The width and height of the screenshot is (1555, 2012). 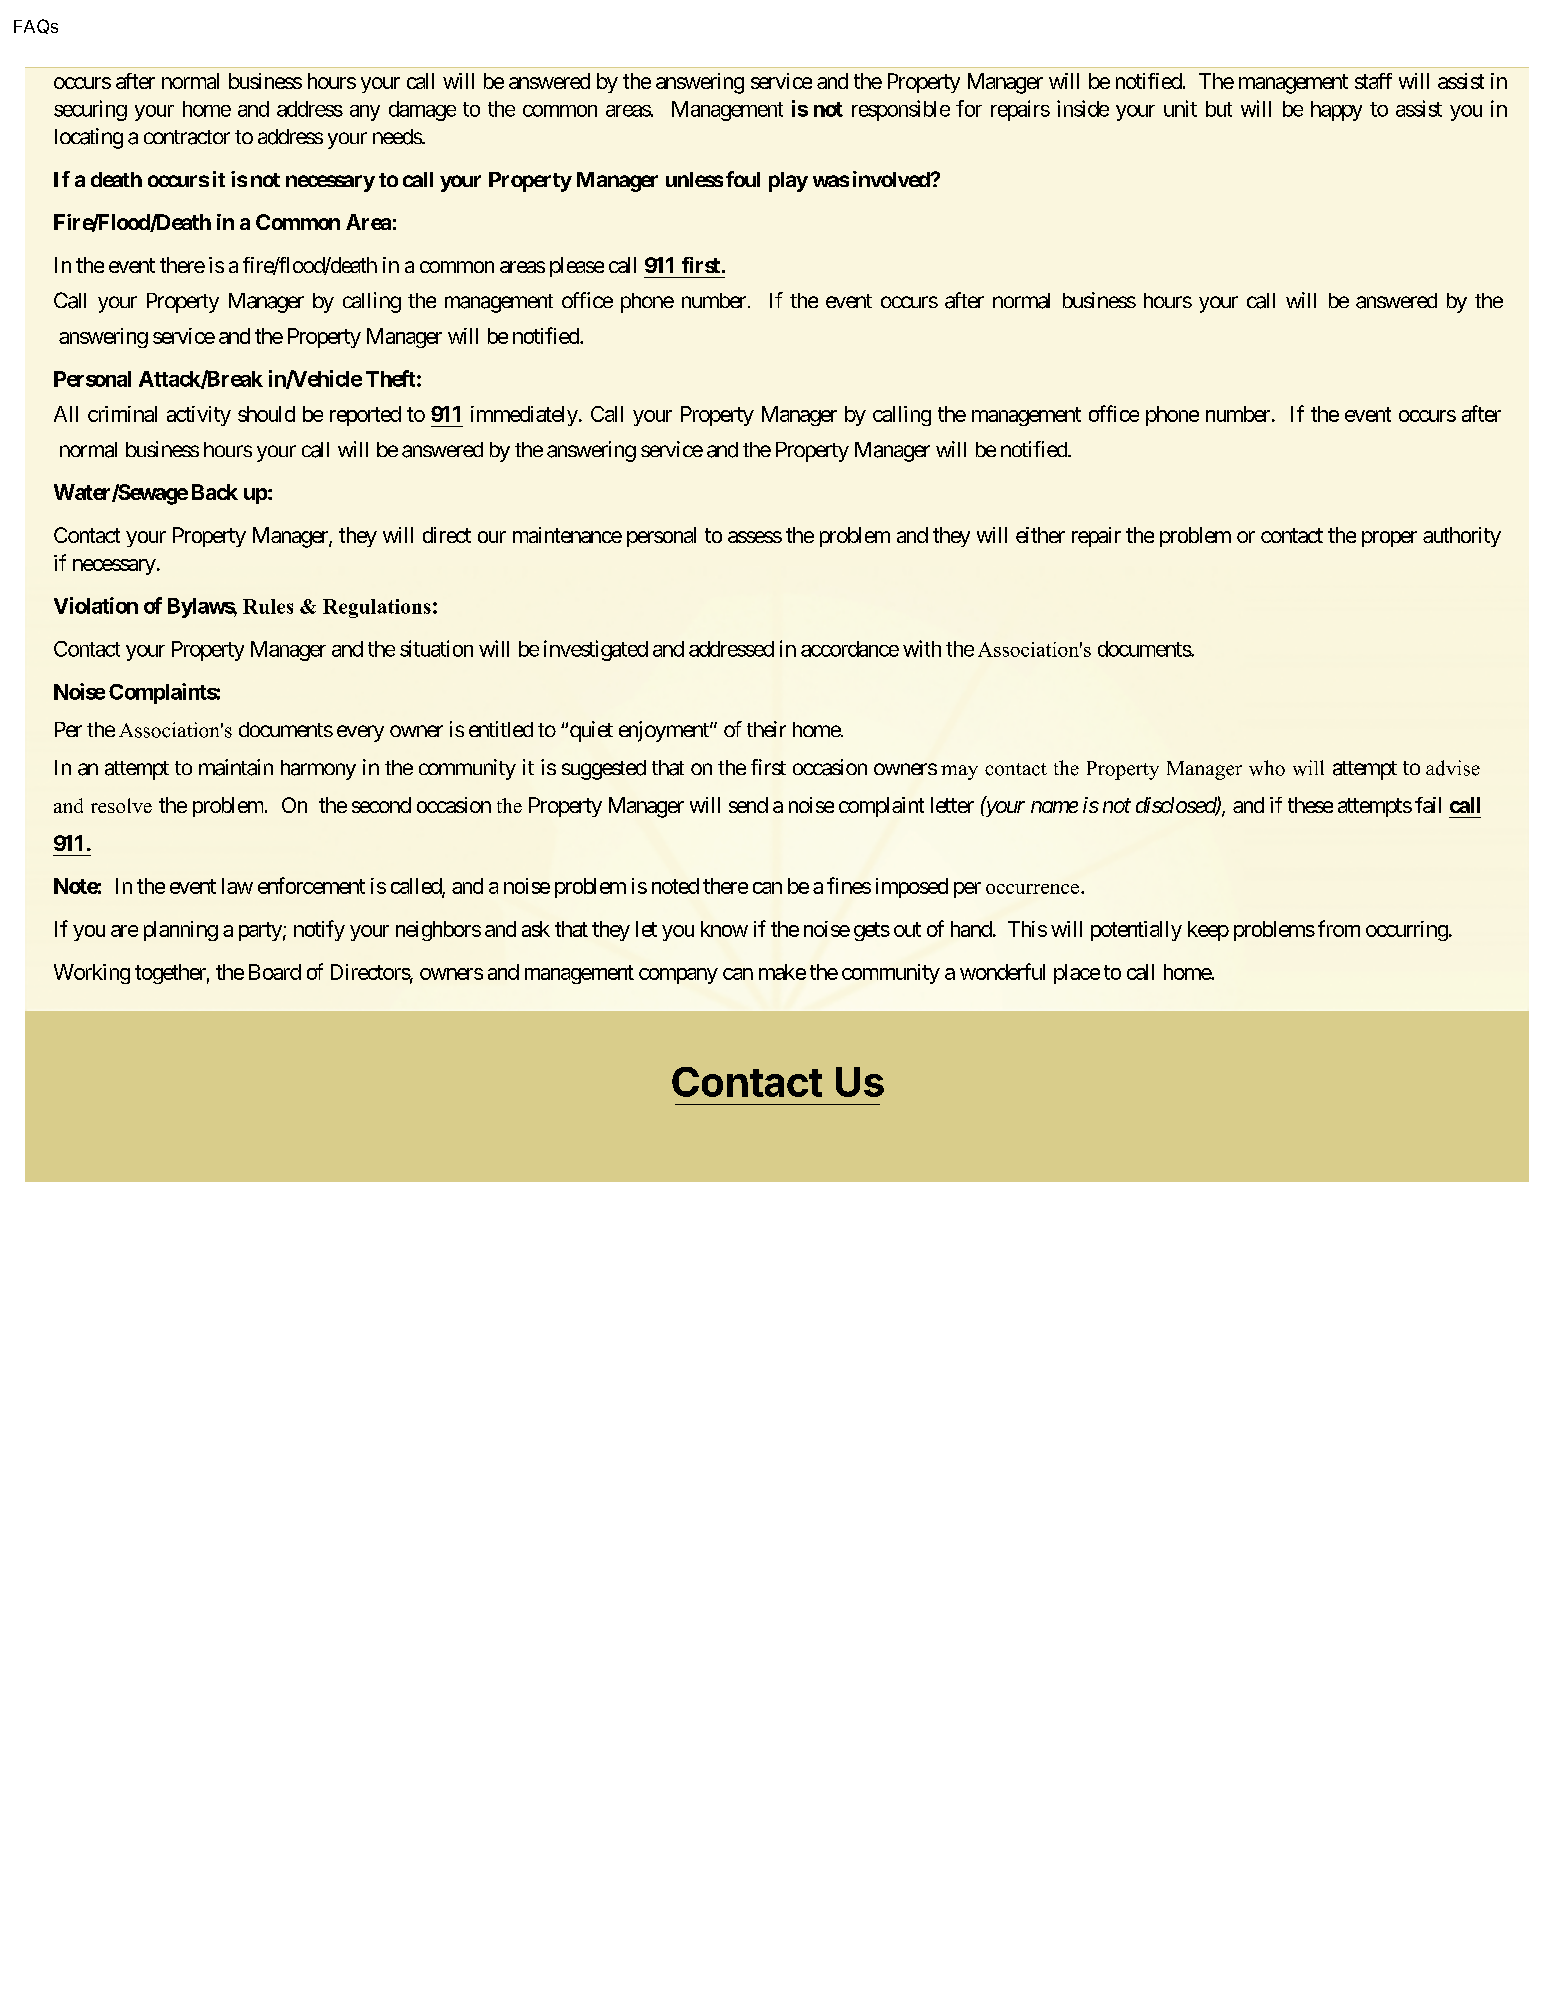 I want to click on party, so click(x=260, y=931).
